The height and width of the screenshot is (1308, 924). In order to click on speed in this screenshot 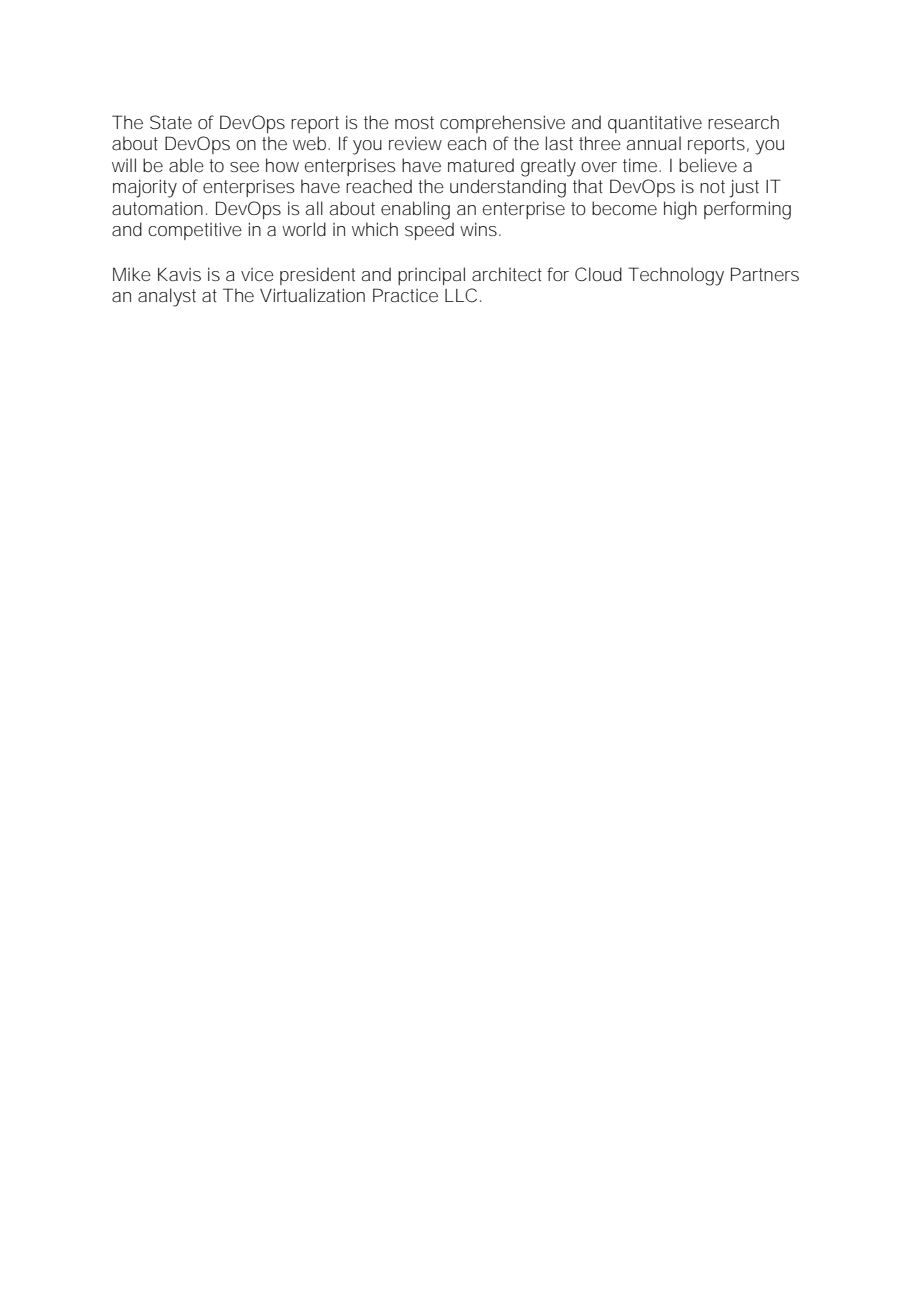, I will do `click(429, 231)`.
